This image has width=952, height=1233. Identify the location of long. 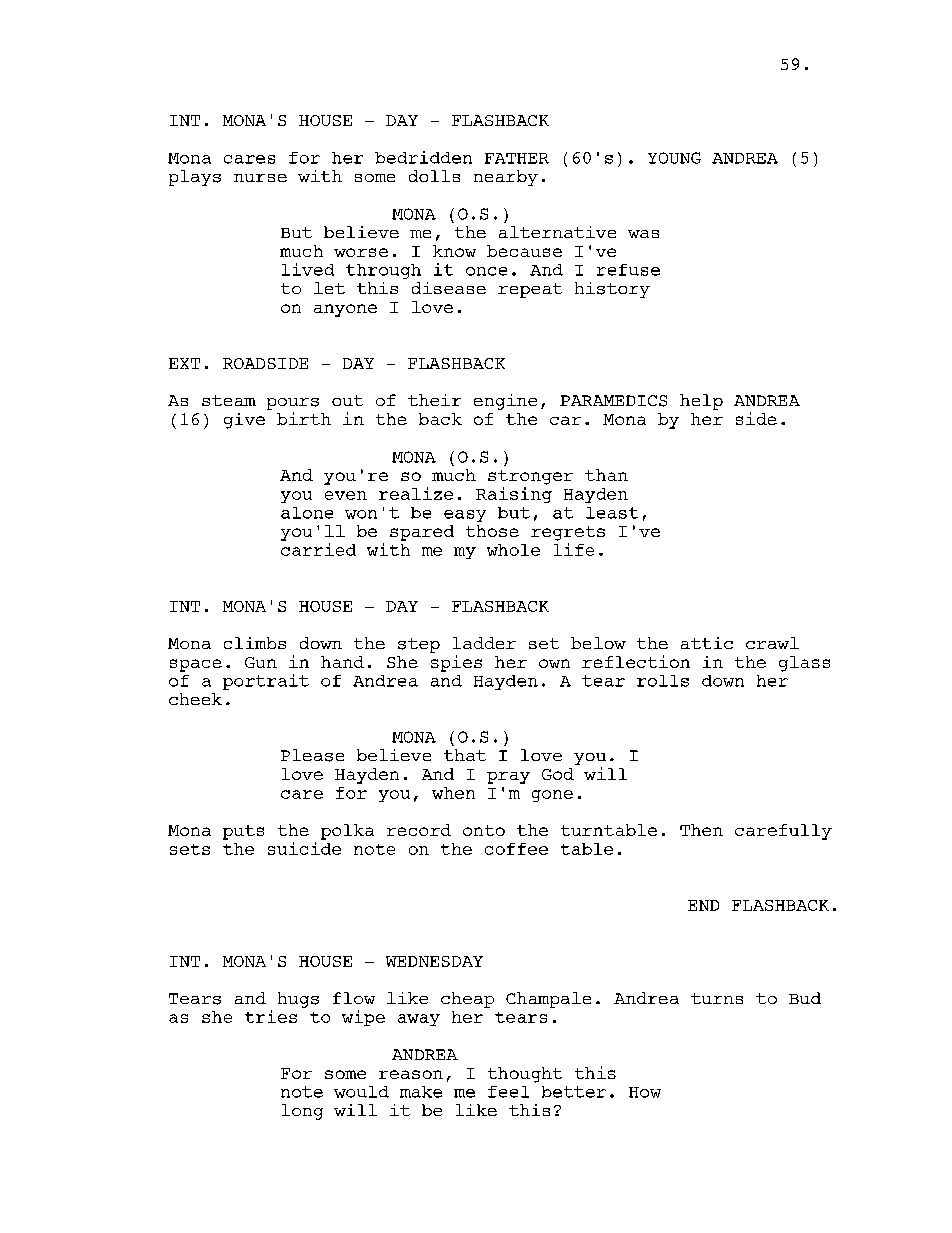
(302, 1112).
